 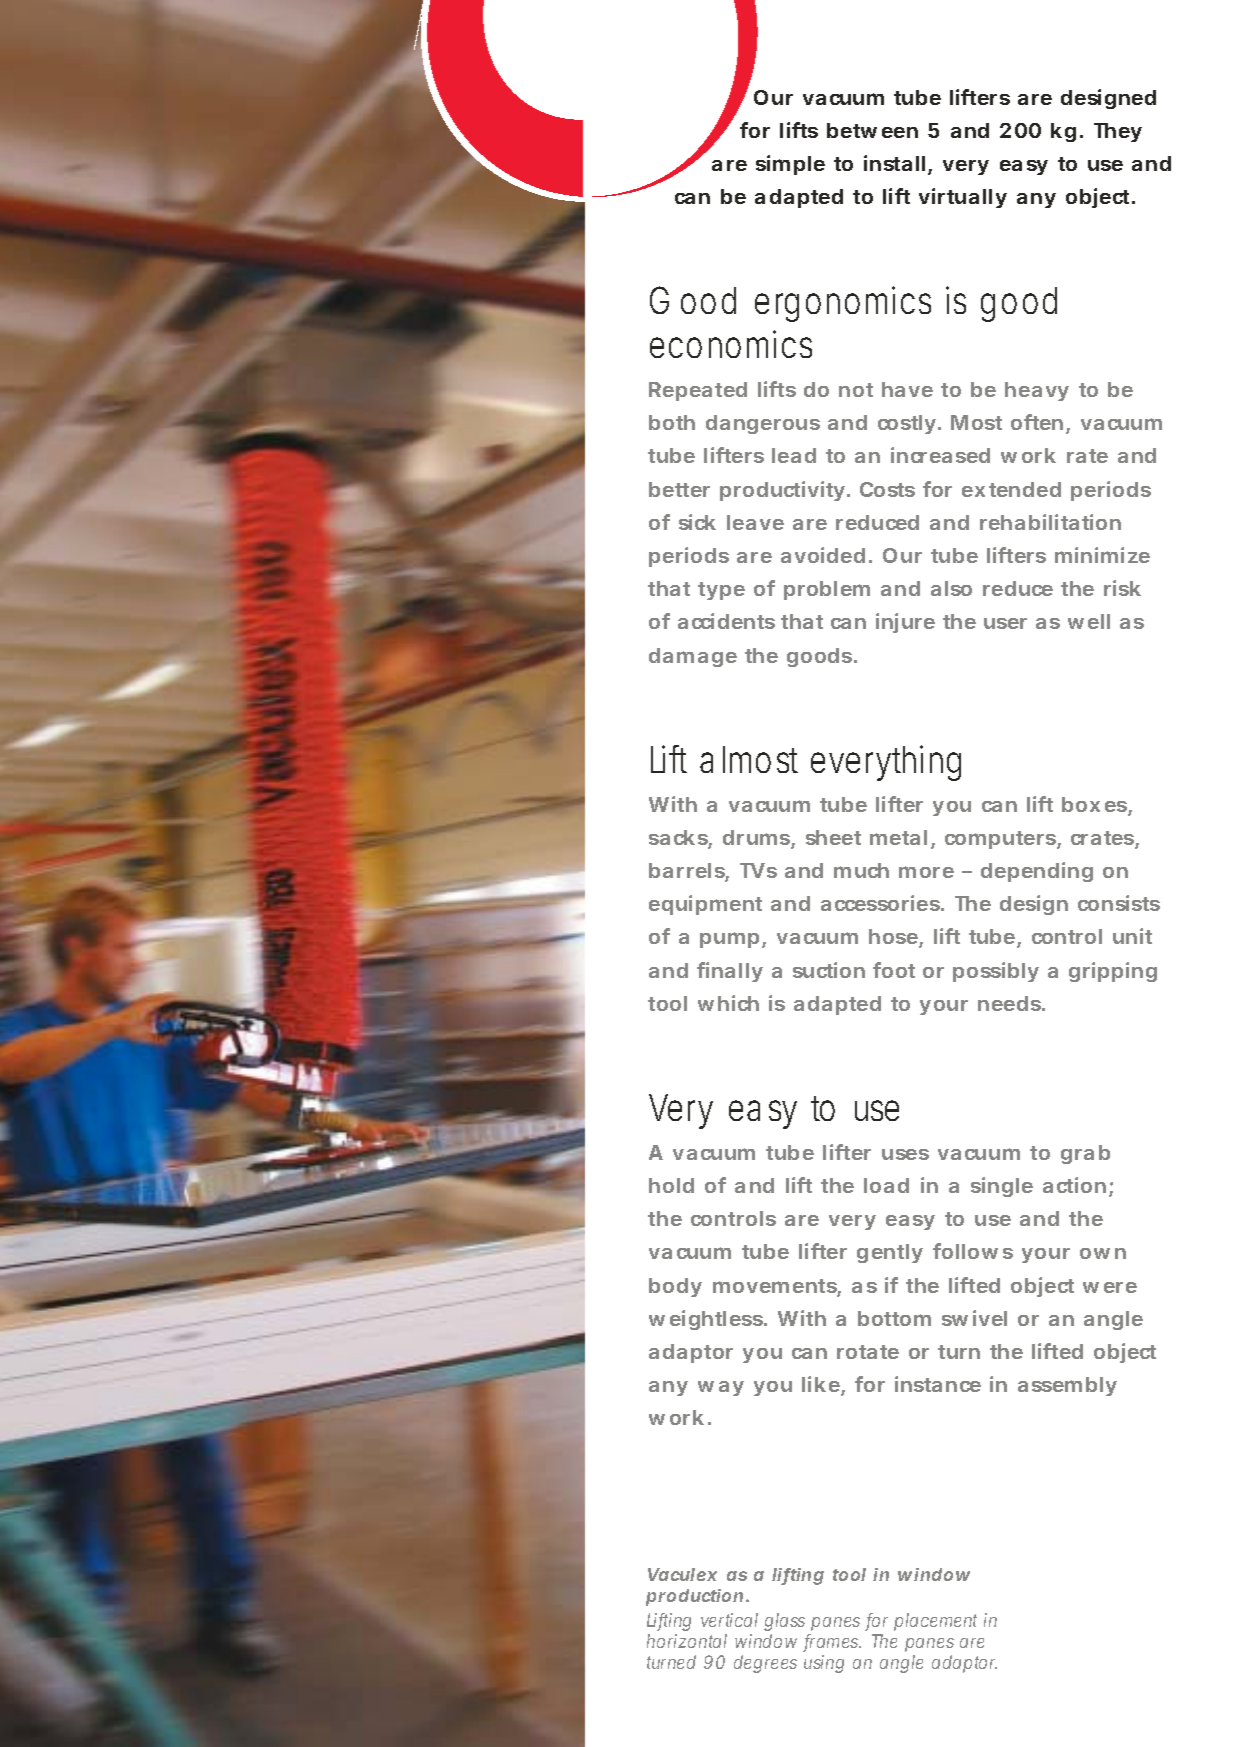 What do you see at coordinates (1118, 132) in the document?
I see `They` at bounding box center [1118, 132].
